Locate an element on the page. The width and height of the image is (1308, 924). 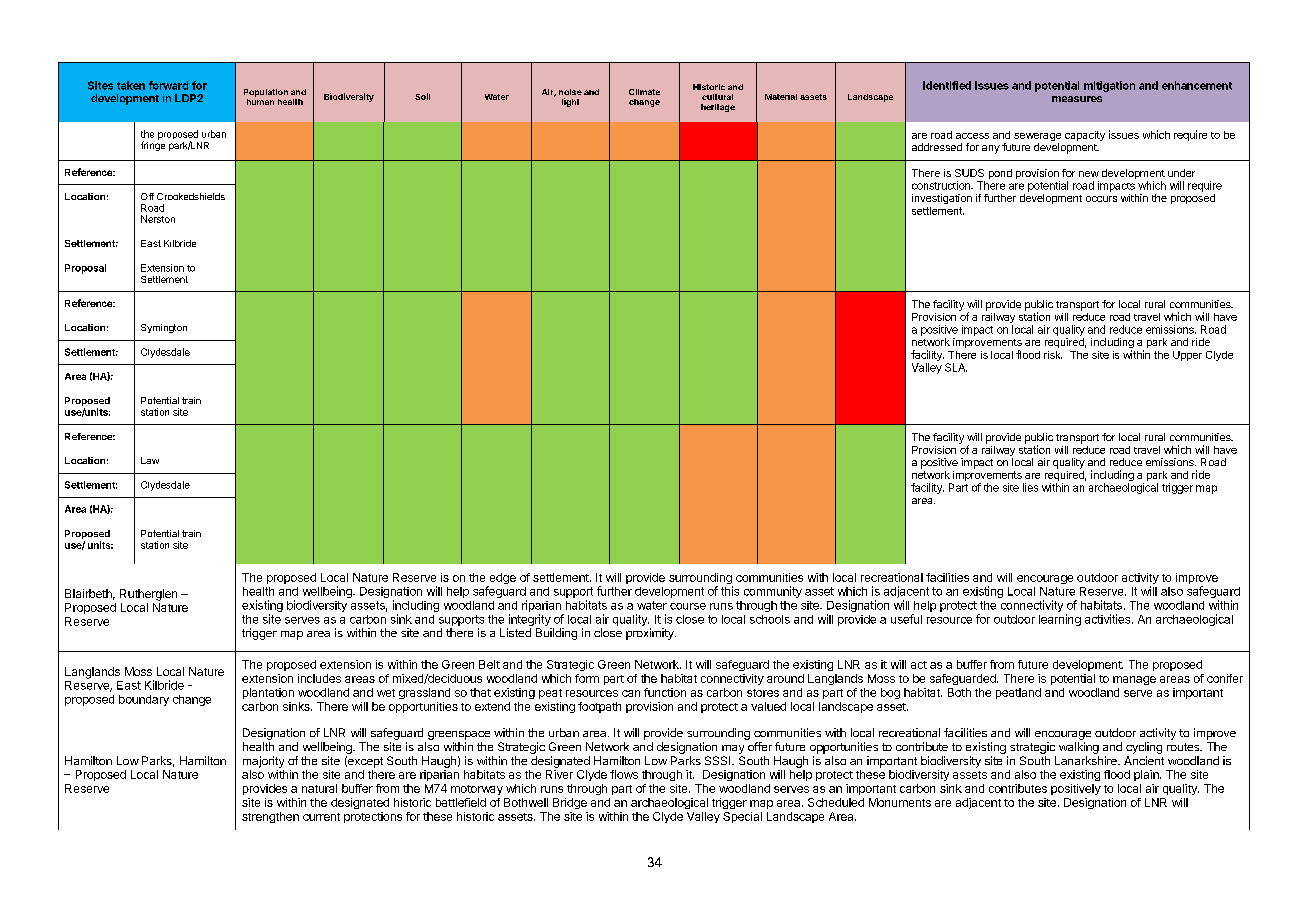
learning is located at coordinates (1060, 620).
